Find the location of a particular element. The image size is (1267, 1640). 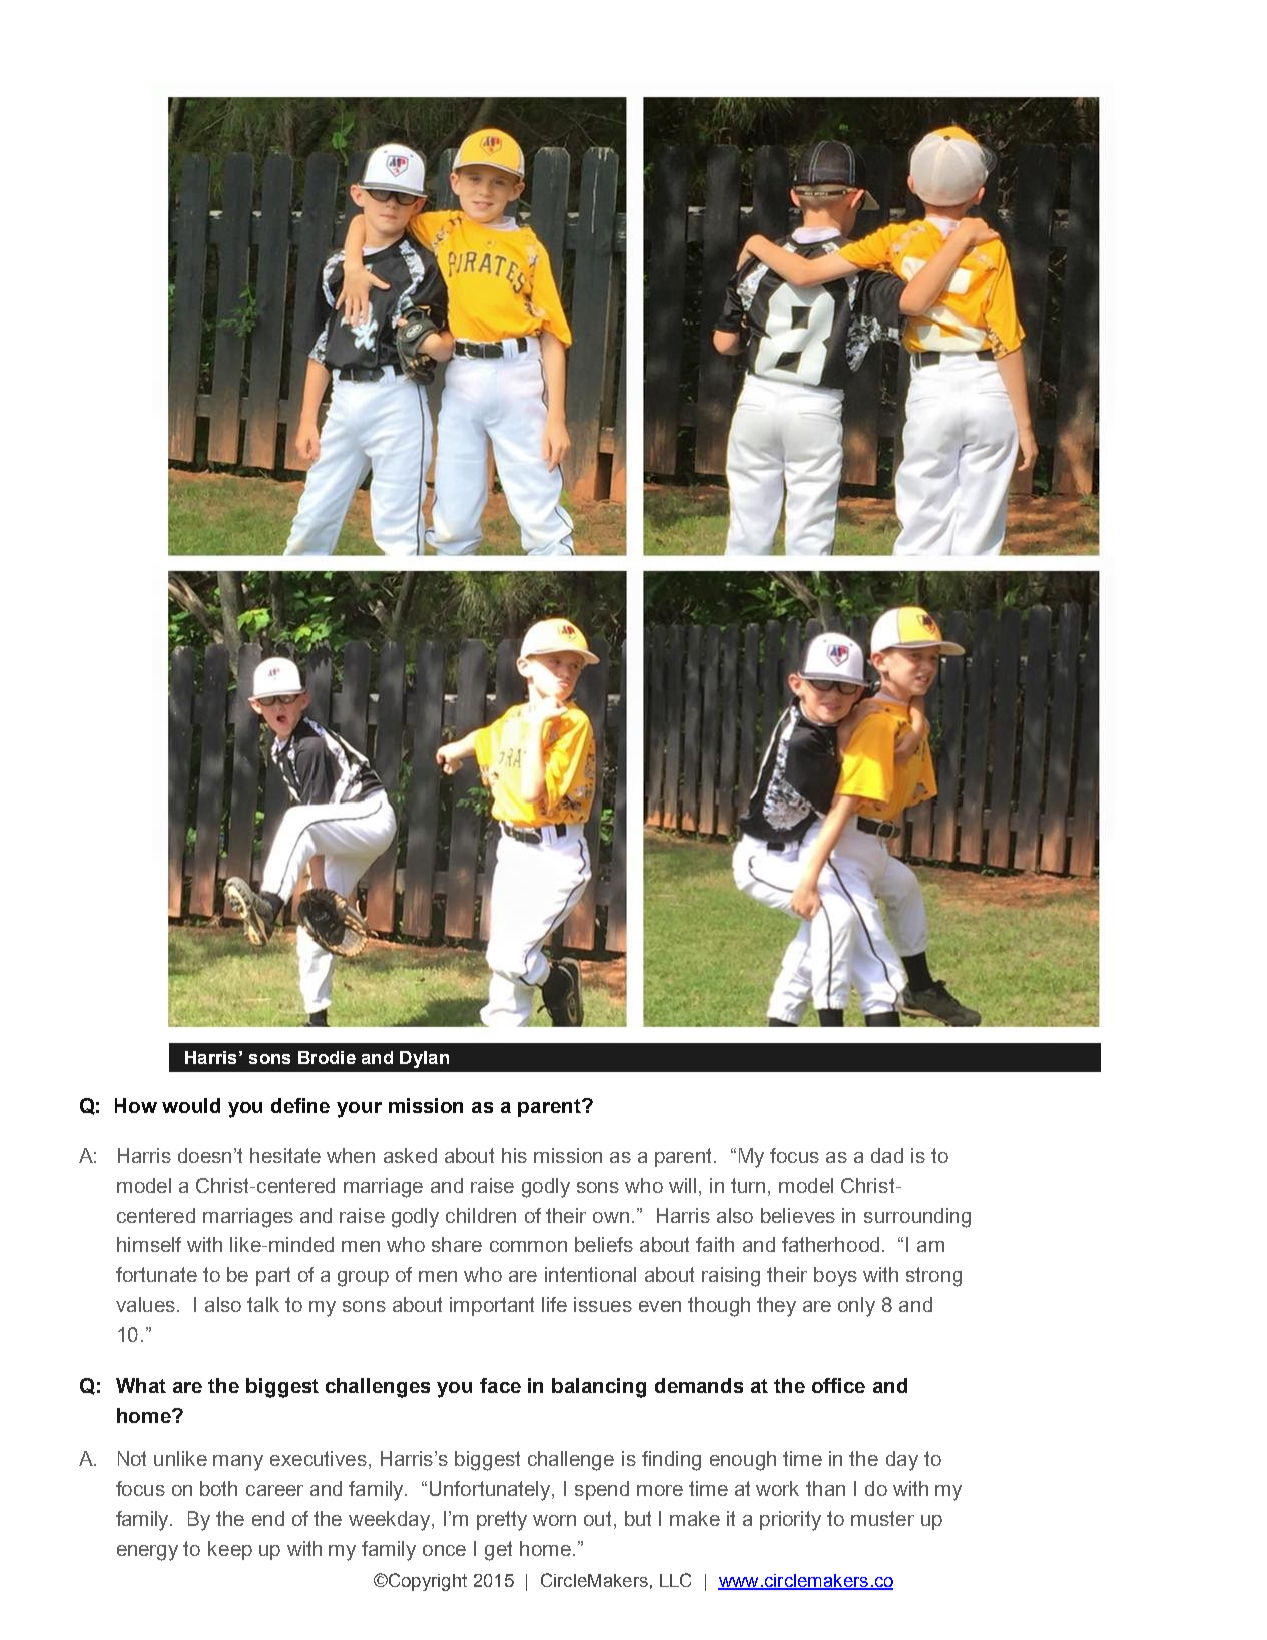

would is located at coordinates (191, 1105).
